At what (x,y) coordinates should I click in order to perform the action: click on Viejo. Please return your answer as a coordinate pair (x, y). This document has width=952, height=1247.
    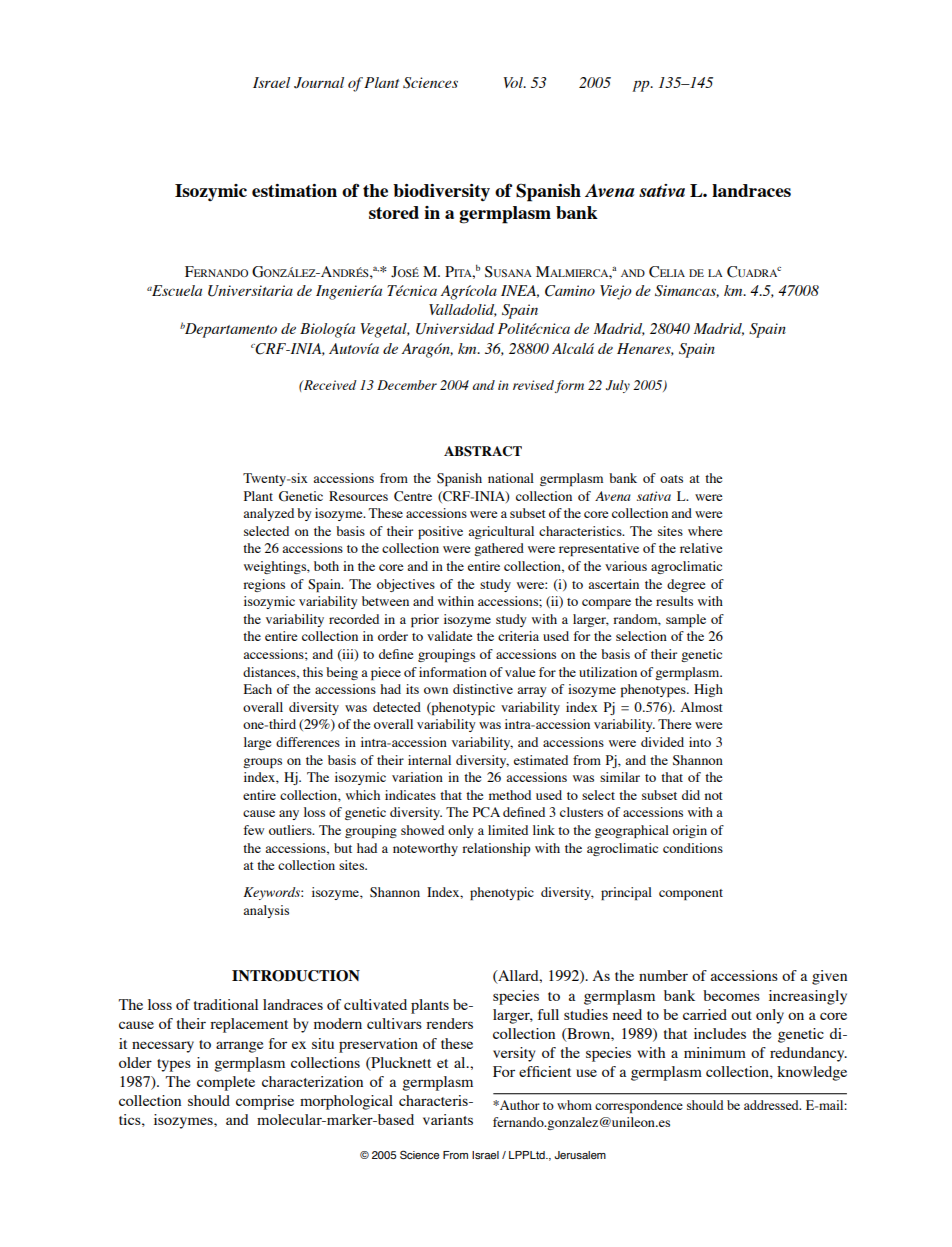
    Looking at the image, I should click on (616, 292).
